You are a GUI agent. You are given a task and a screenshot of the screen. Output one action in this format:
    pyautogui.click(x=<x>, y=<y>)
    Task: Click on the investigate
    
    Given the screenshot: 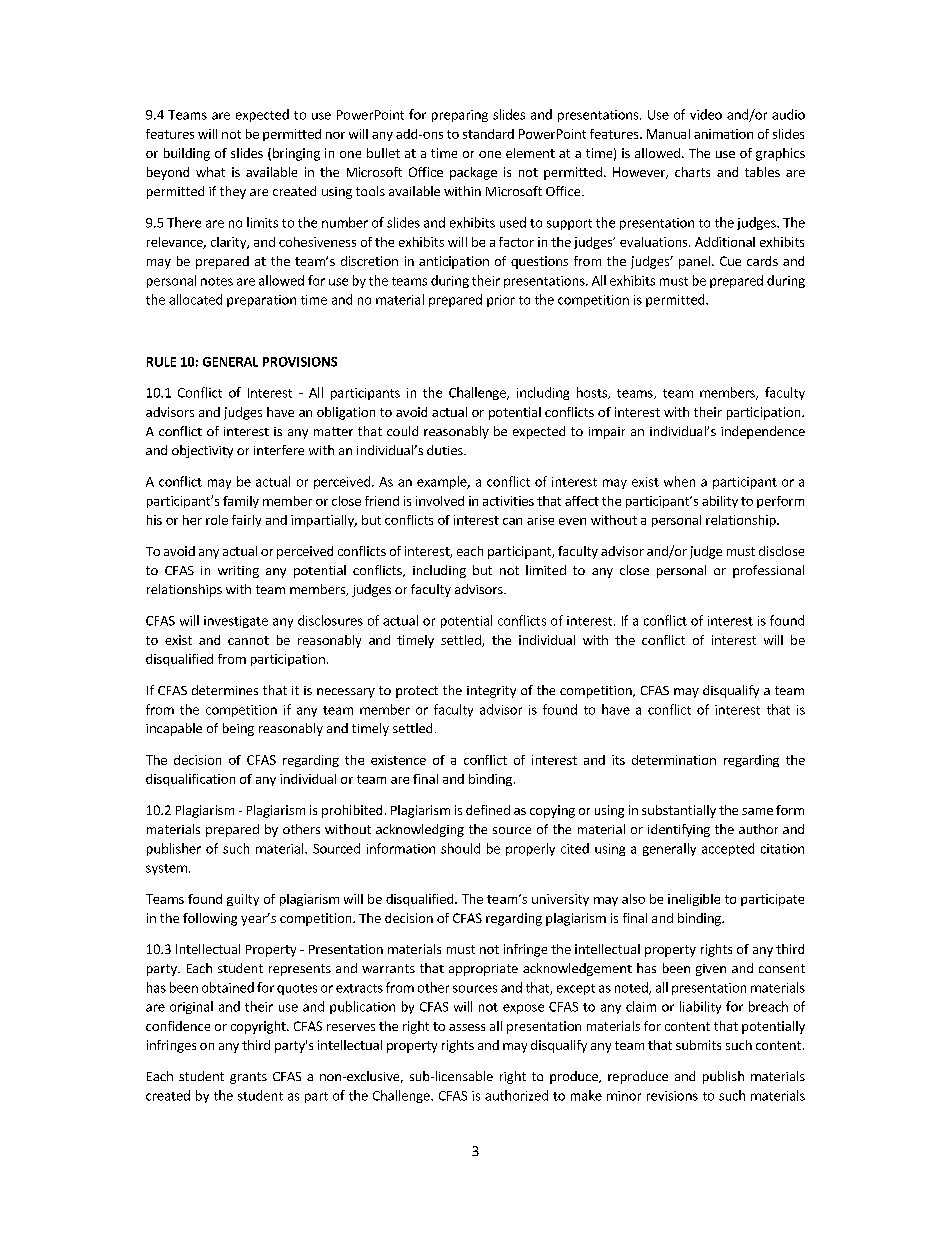 What is the action you would take?
    pyautogui.click(x=236, y=622)
